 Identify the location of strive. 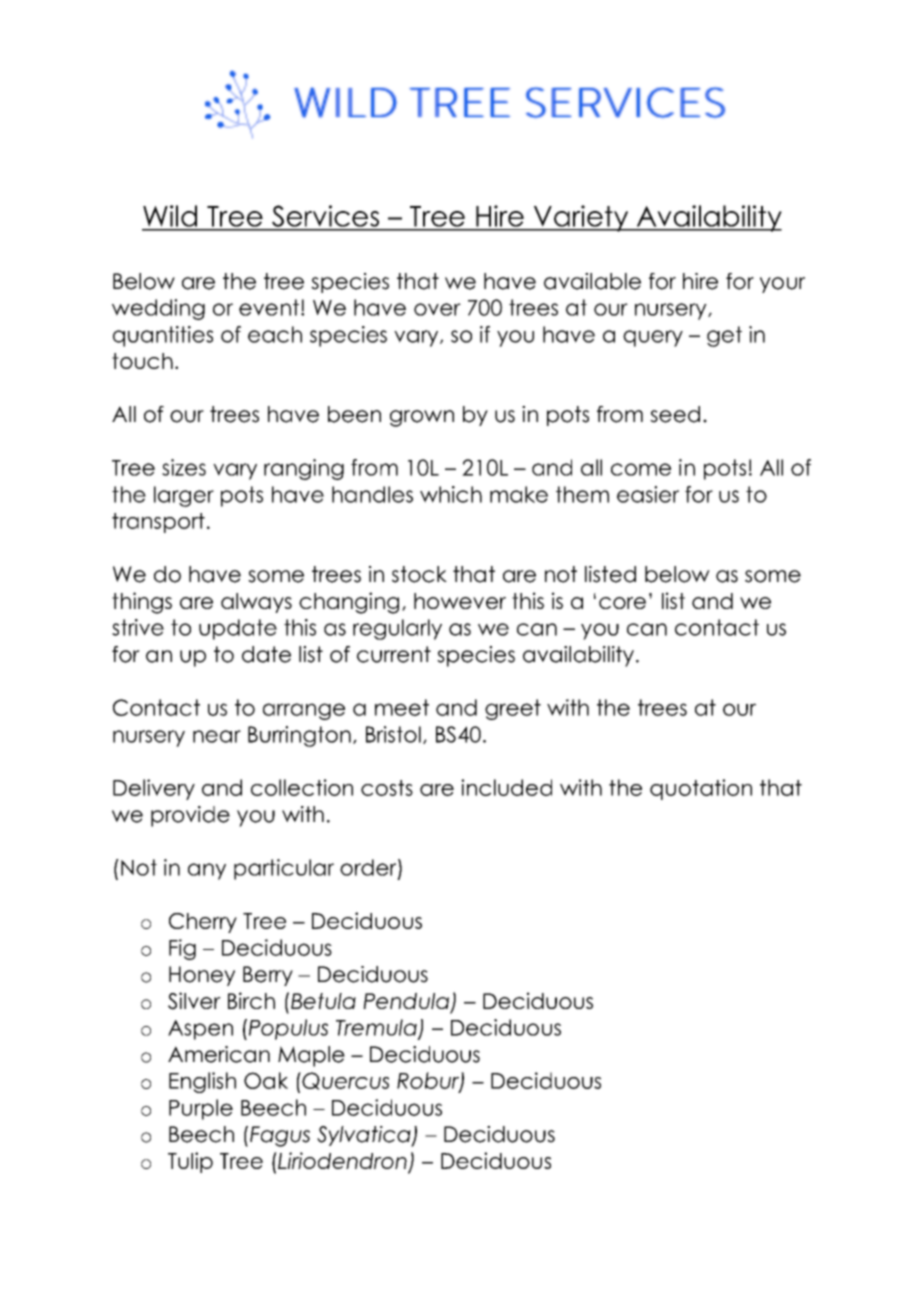
(138, 627).
